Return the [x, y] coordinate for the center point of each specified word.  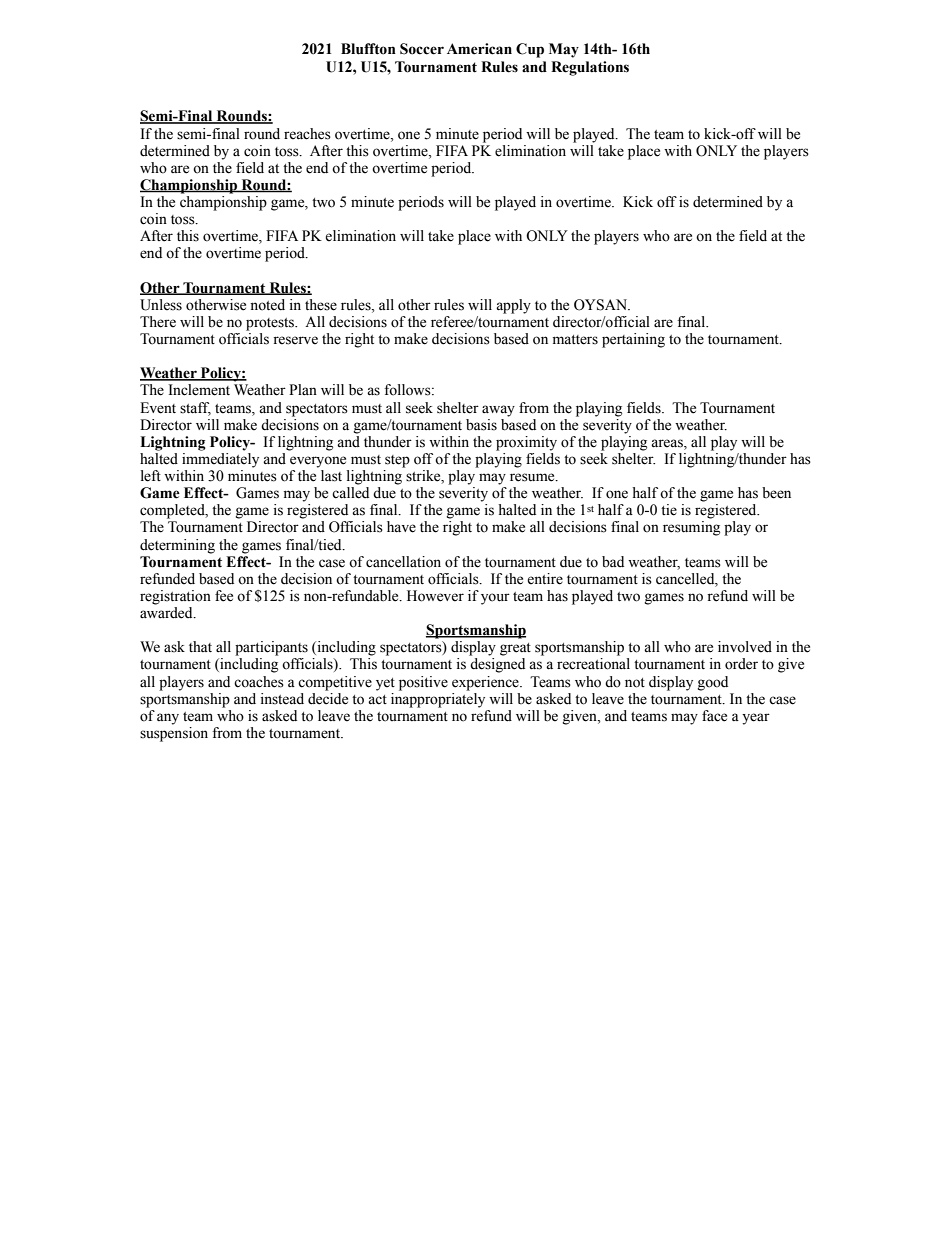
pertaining [633, 340]
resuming [691, 528]
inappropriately [438, 699]
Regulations [590, 68]
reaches [307, 134]
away [498, 411]
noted [267, 305]
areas [668, 443]
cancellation [403, 562]
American [479, 49]
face [714, 716]
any [168, 719]
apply [513, 306]
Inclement [199, 390]
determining [177, 546]
